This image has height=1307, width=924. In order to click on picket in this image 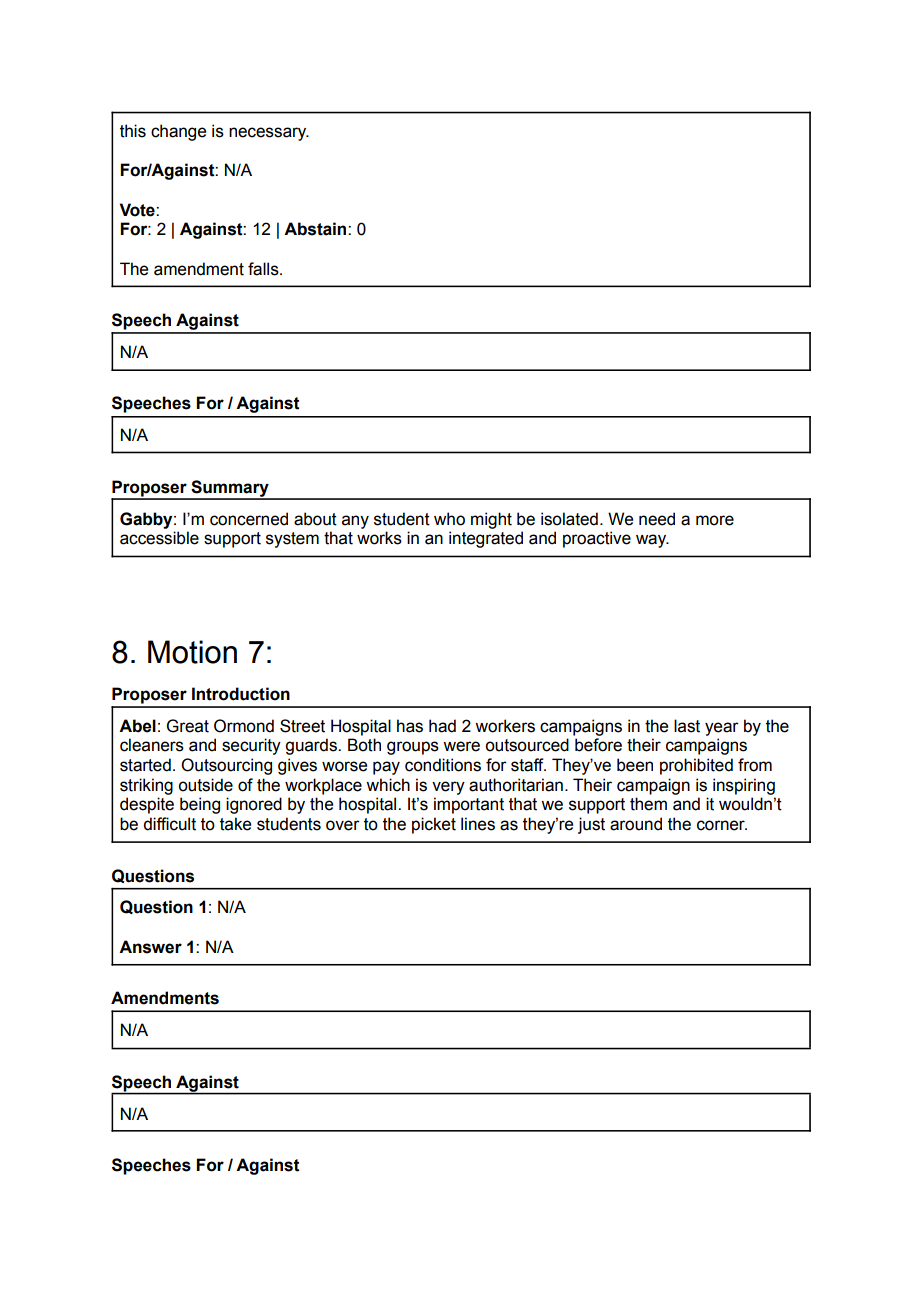, I will do `click(434, 825)`.
